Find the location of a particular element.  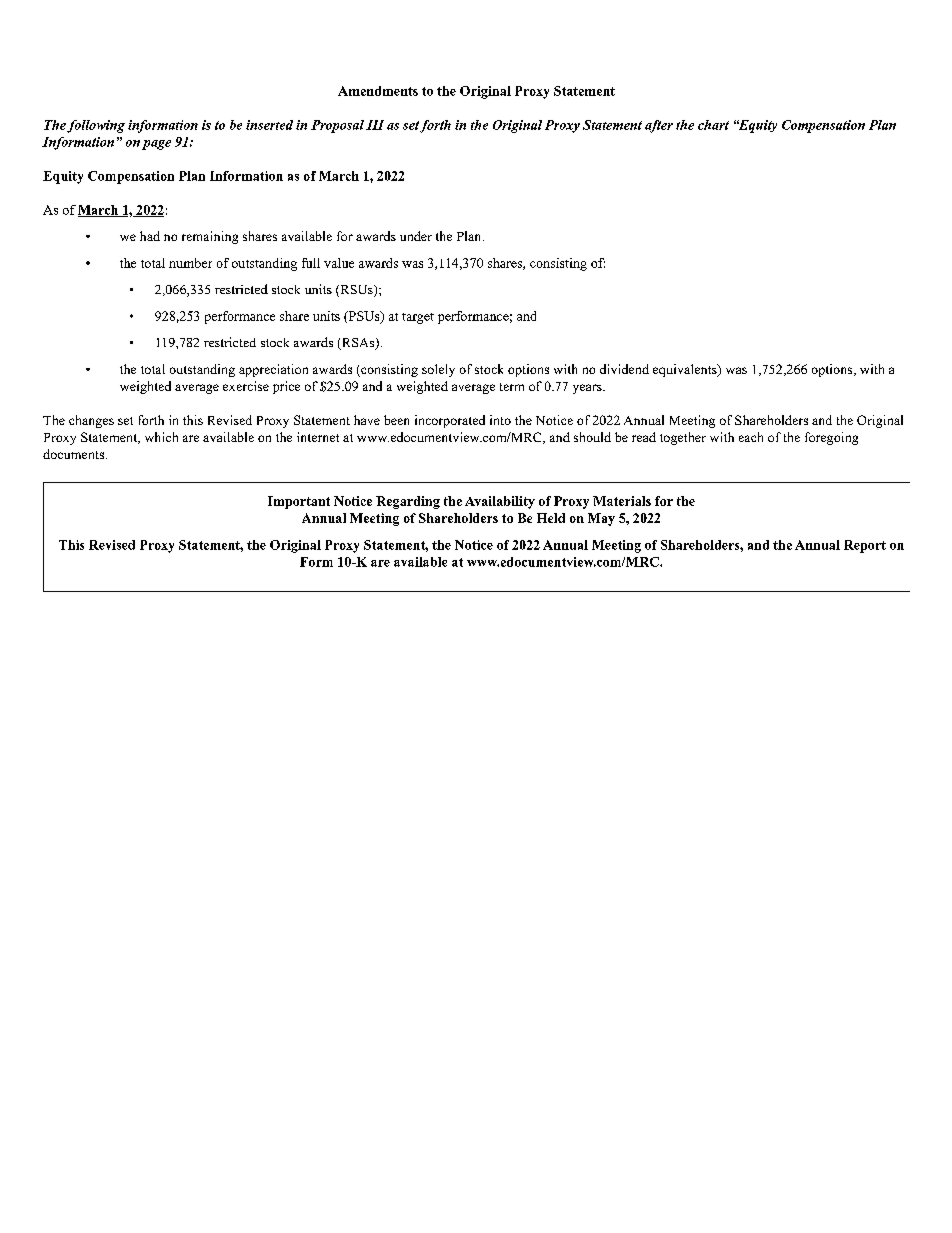

Amendments is located at coordinates (378, 91).
